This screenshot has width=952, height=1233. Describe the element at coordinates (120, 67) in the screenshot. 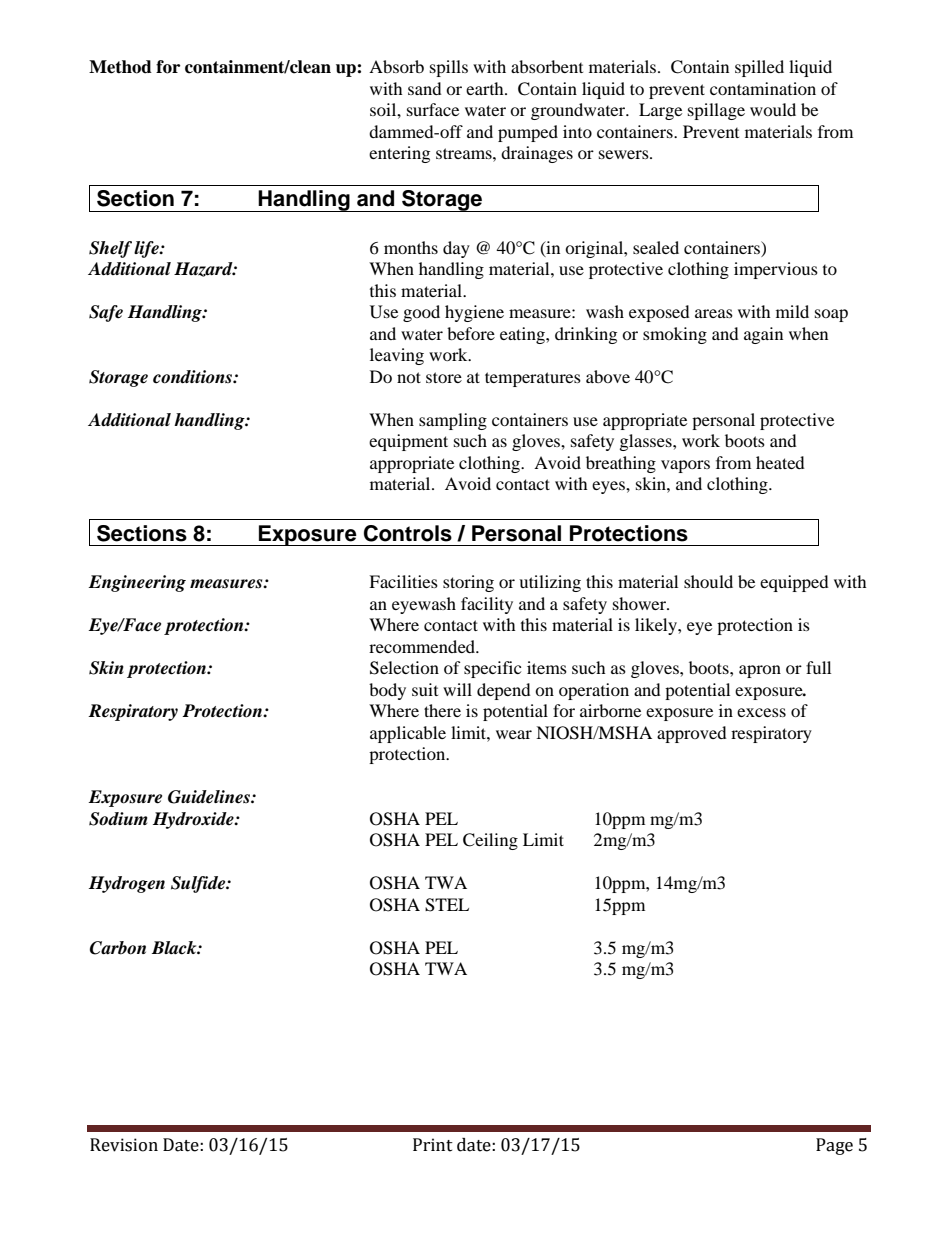

I see `Method` at that location.
